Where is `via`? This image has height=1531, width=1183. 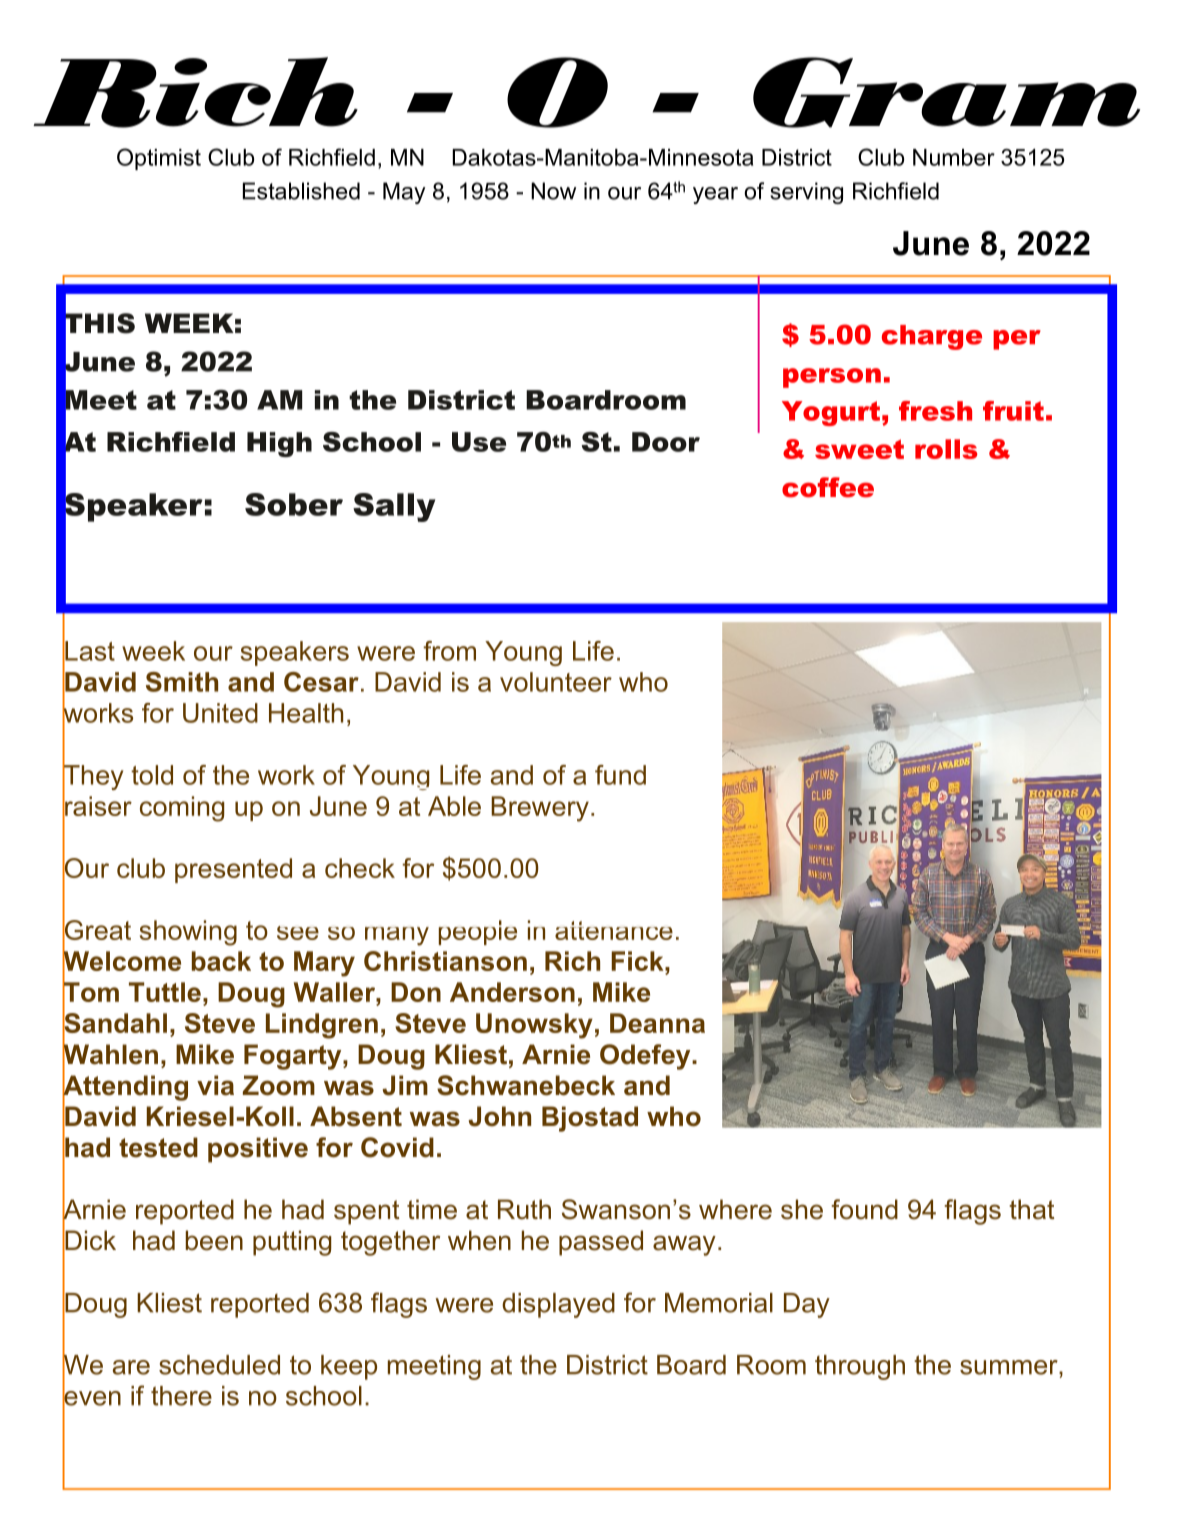 via is located at coordinates (215, 1085).
